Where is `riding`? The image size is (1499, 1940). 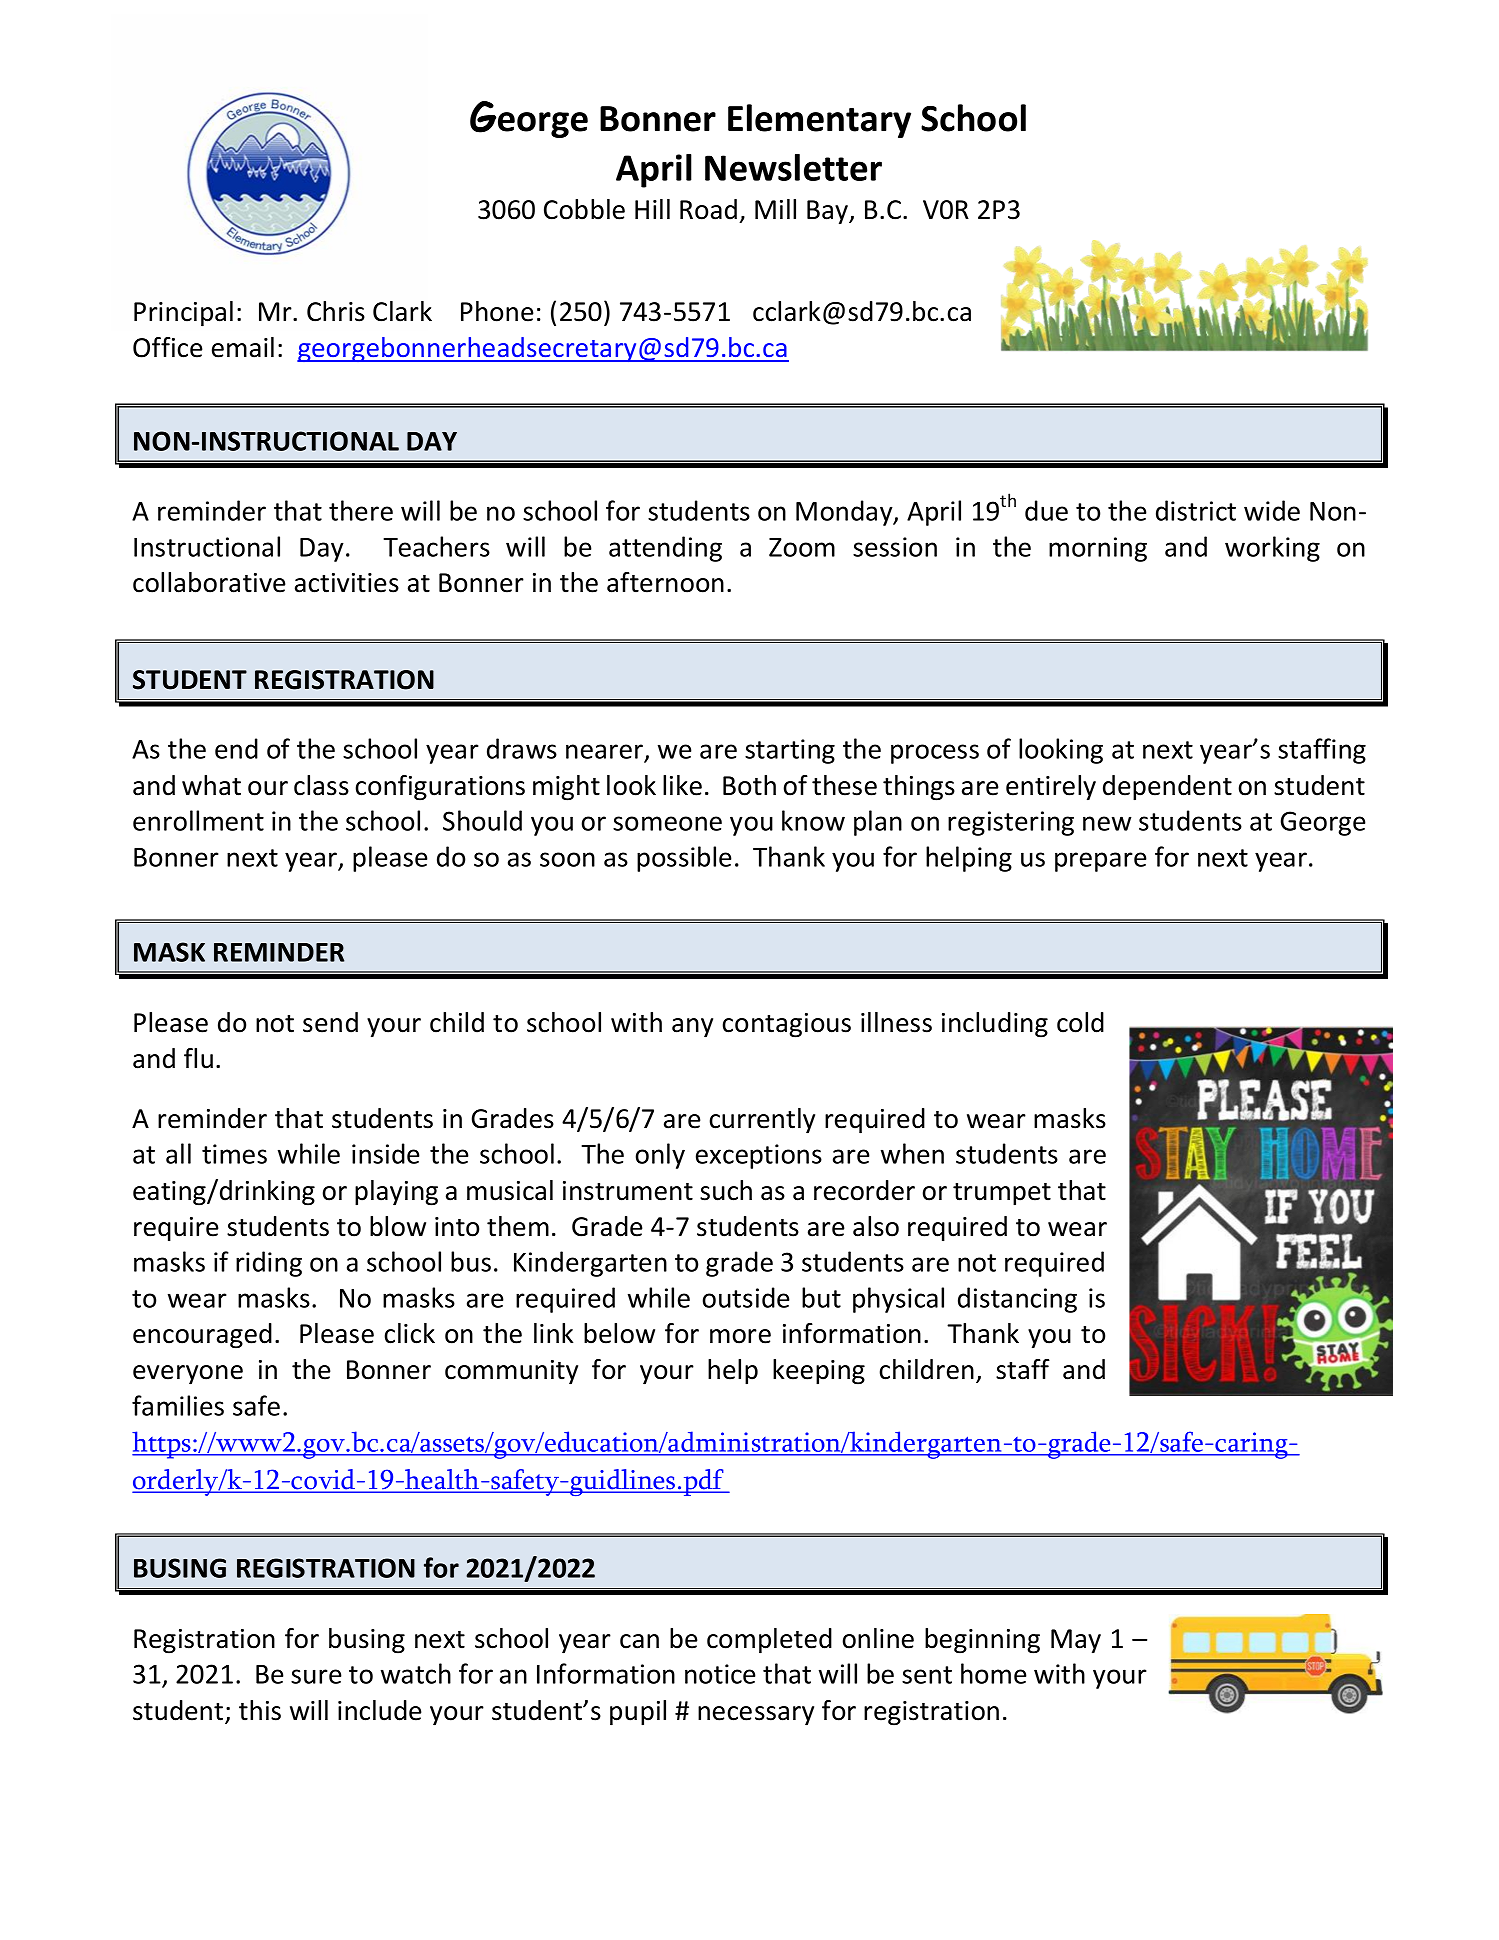 riding is located at coordinates (269, 1264).
